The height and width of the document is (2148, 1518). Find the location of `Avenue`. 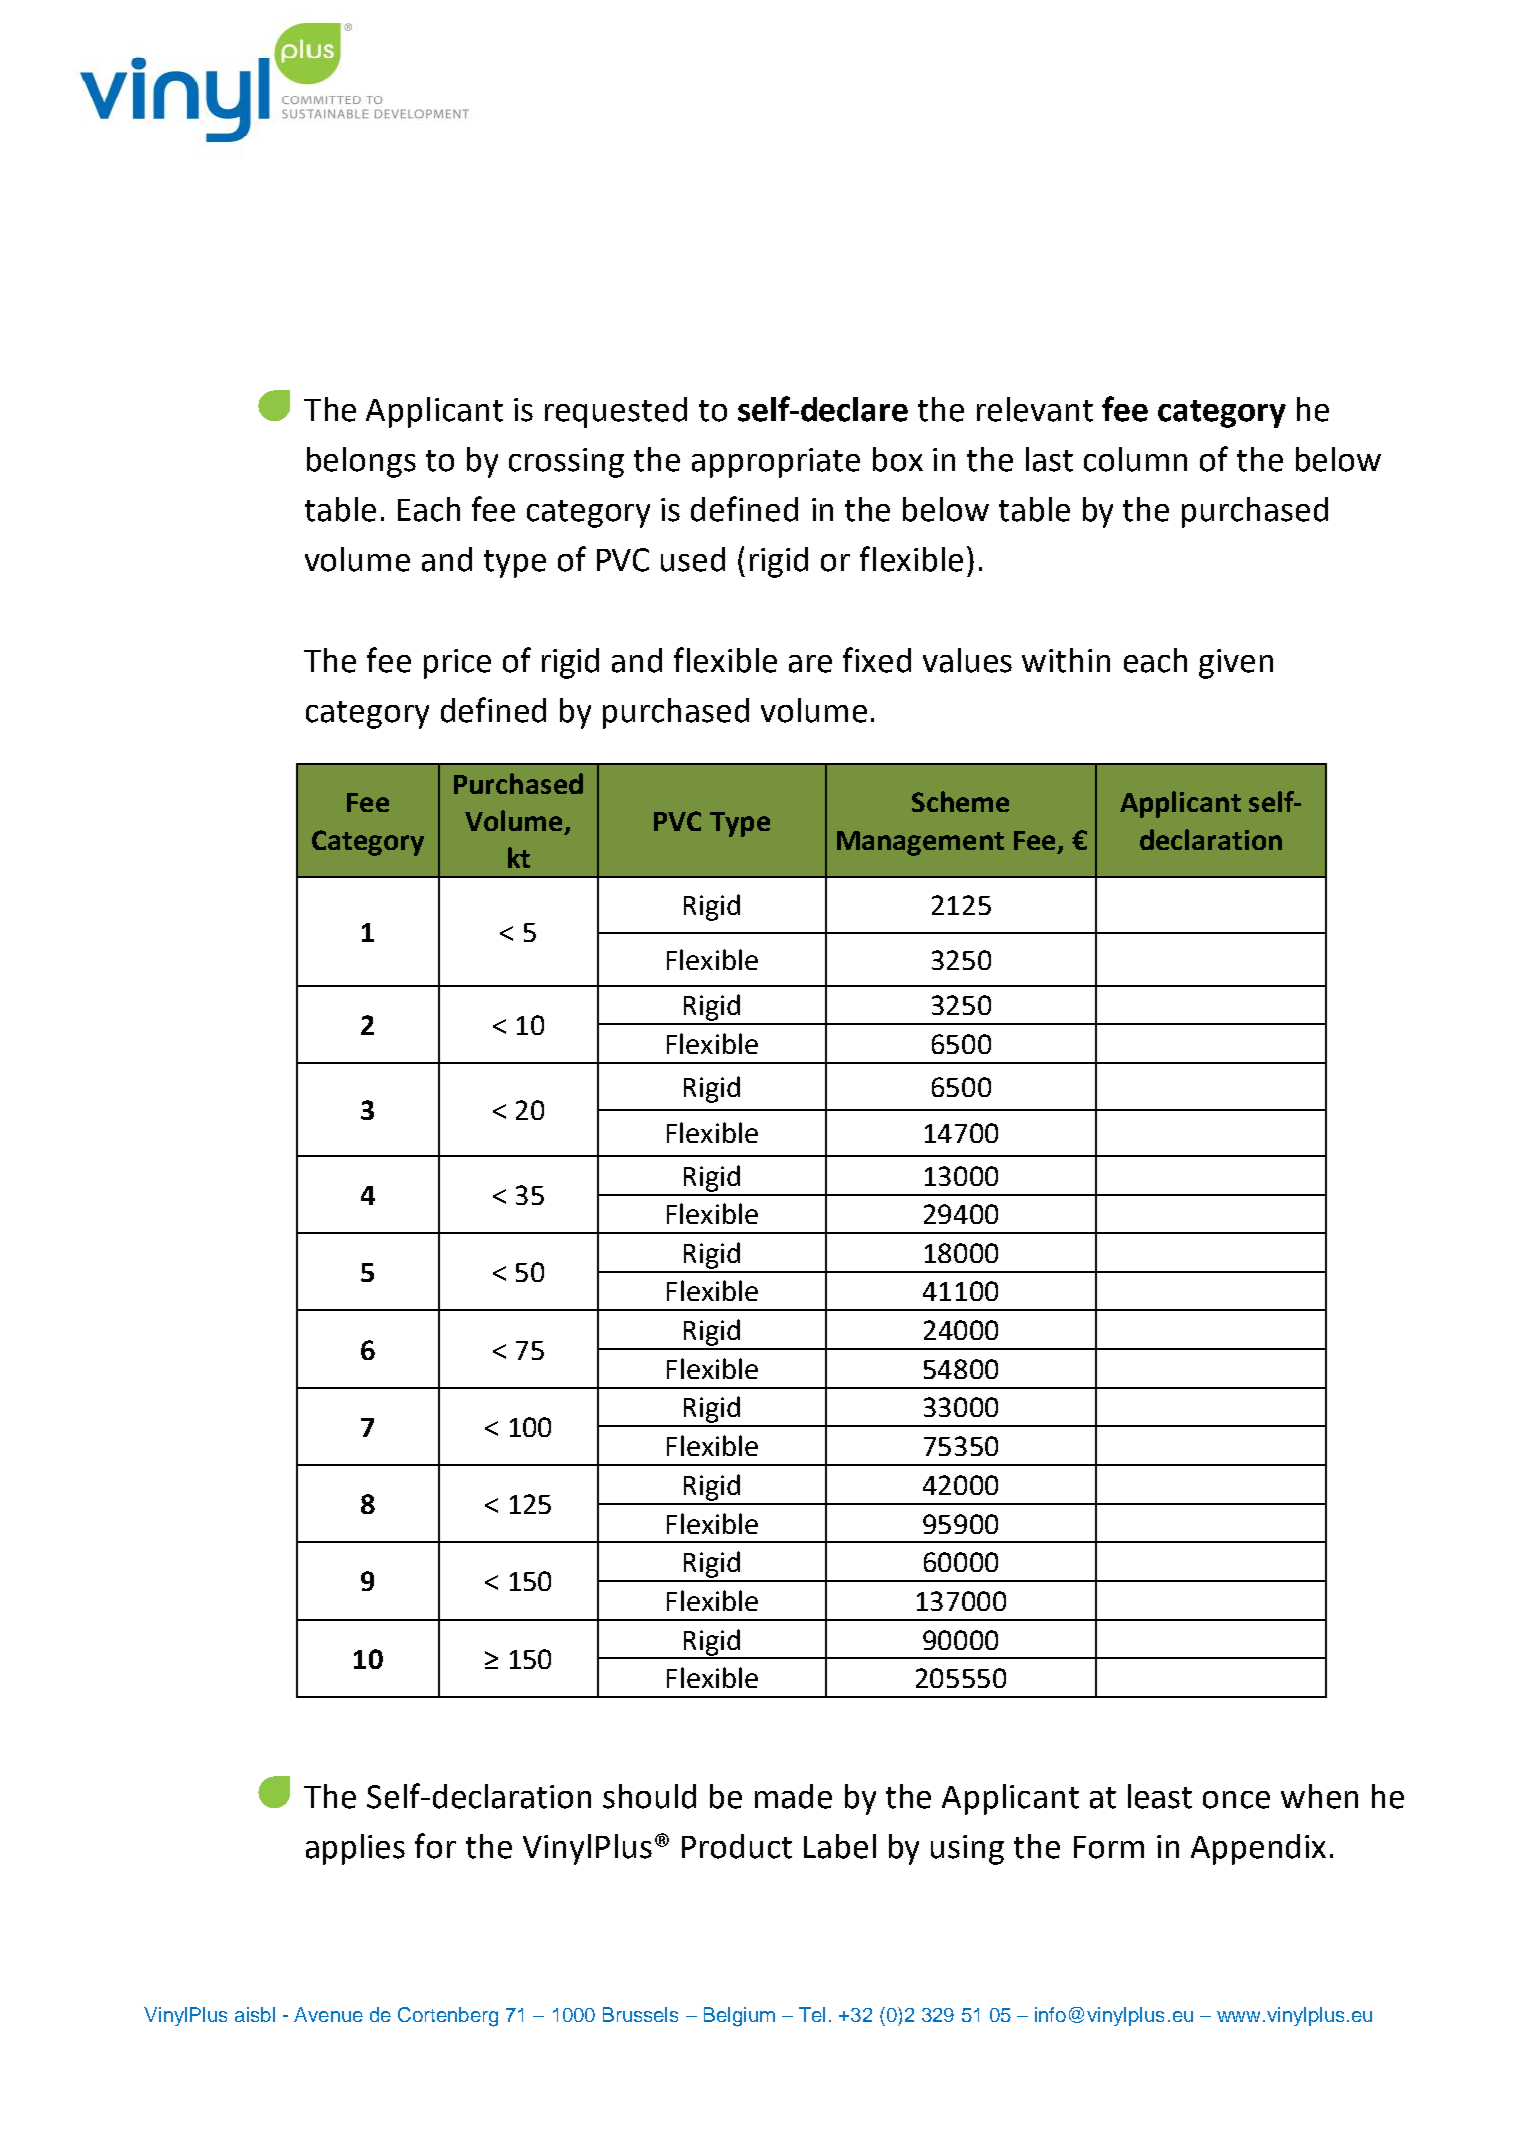

Avenue is located at coordinates (328, 2014).
